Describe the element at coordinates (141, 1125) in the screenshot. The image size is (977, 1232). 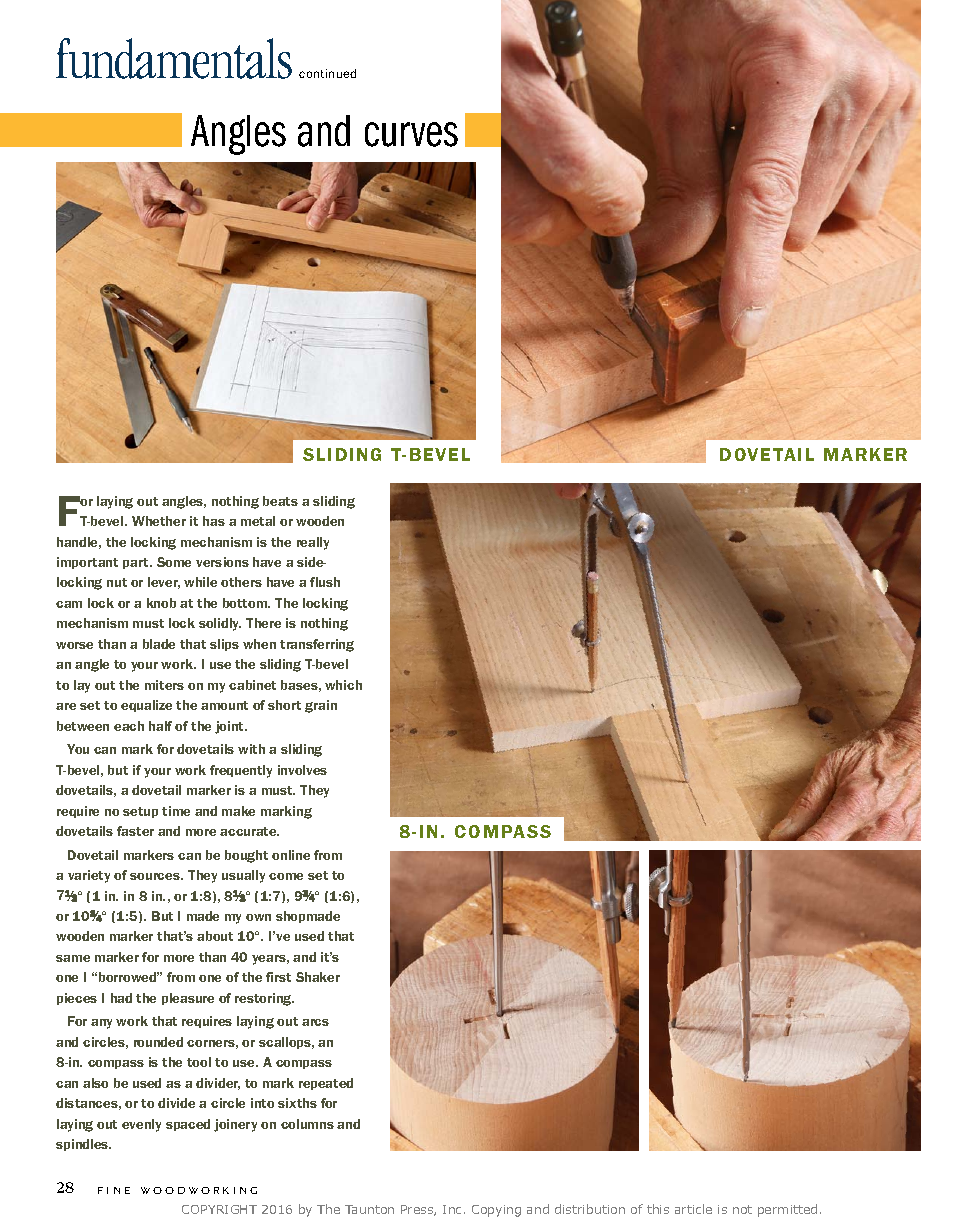
I see `evenly` at that location.
